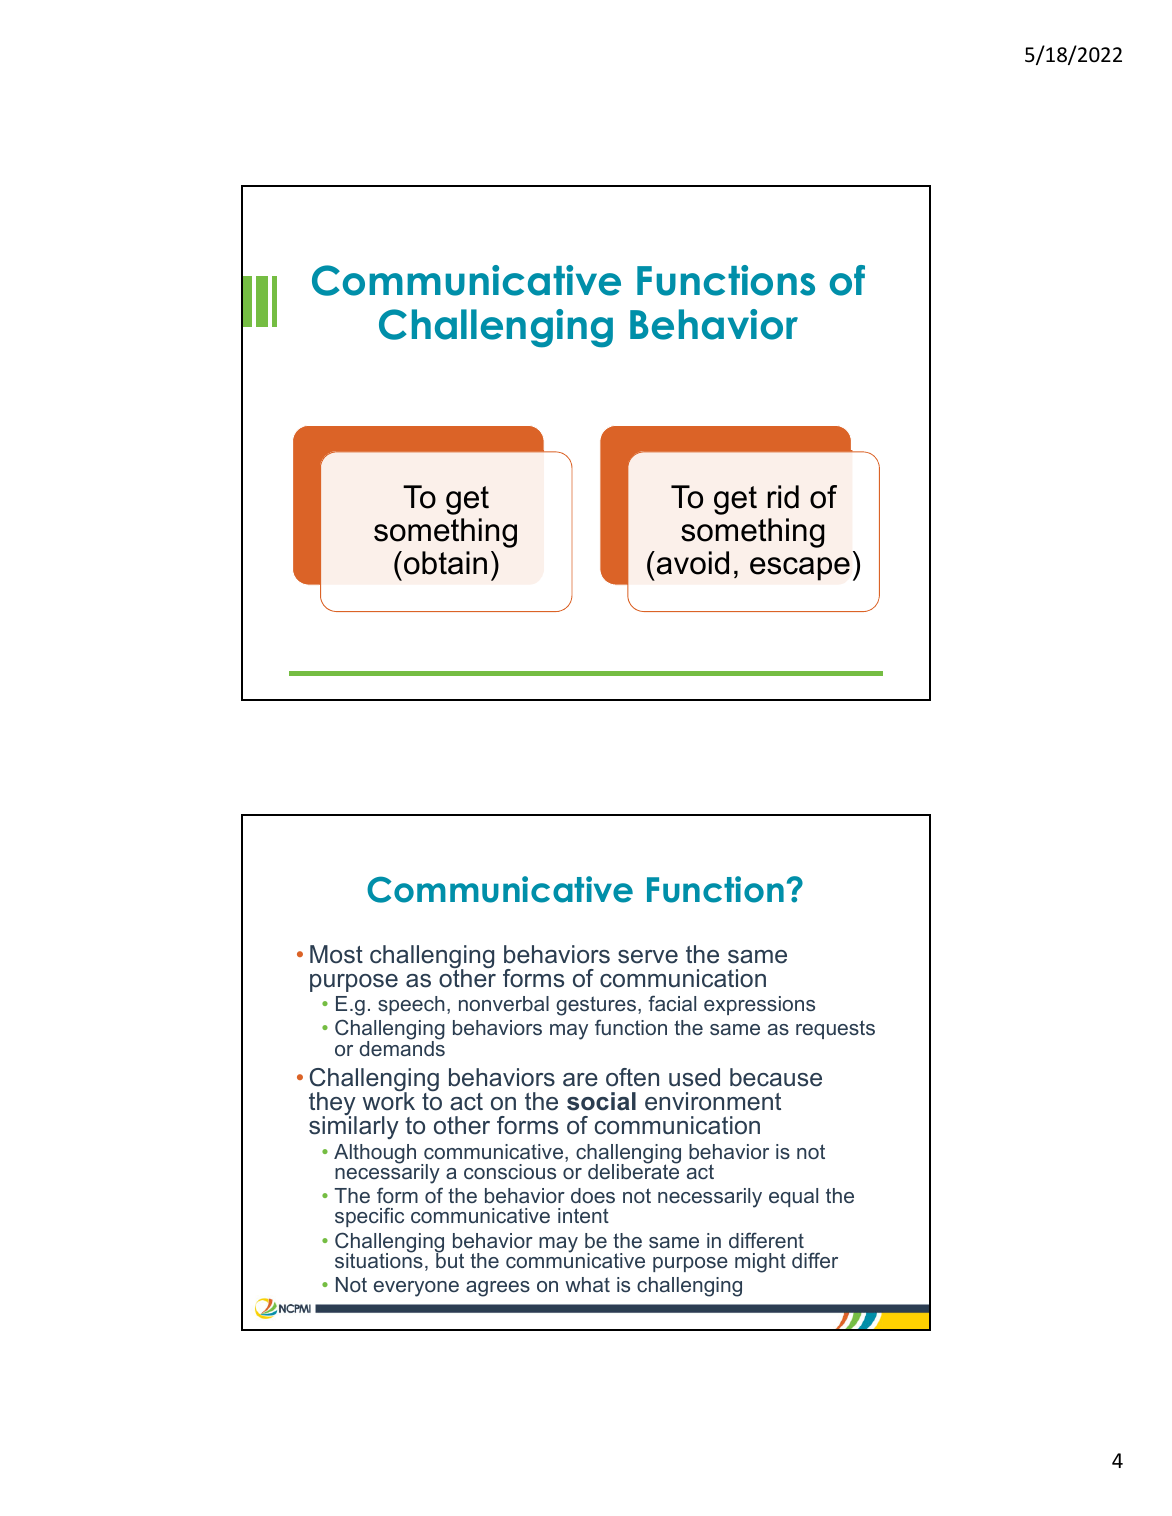 Image resolution: width=1172 pixels, height=1516 pixels. What do you see at coordinates (379, 1259) in the page?
I see `situations` at bounding box center [379, 1259].
